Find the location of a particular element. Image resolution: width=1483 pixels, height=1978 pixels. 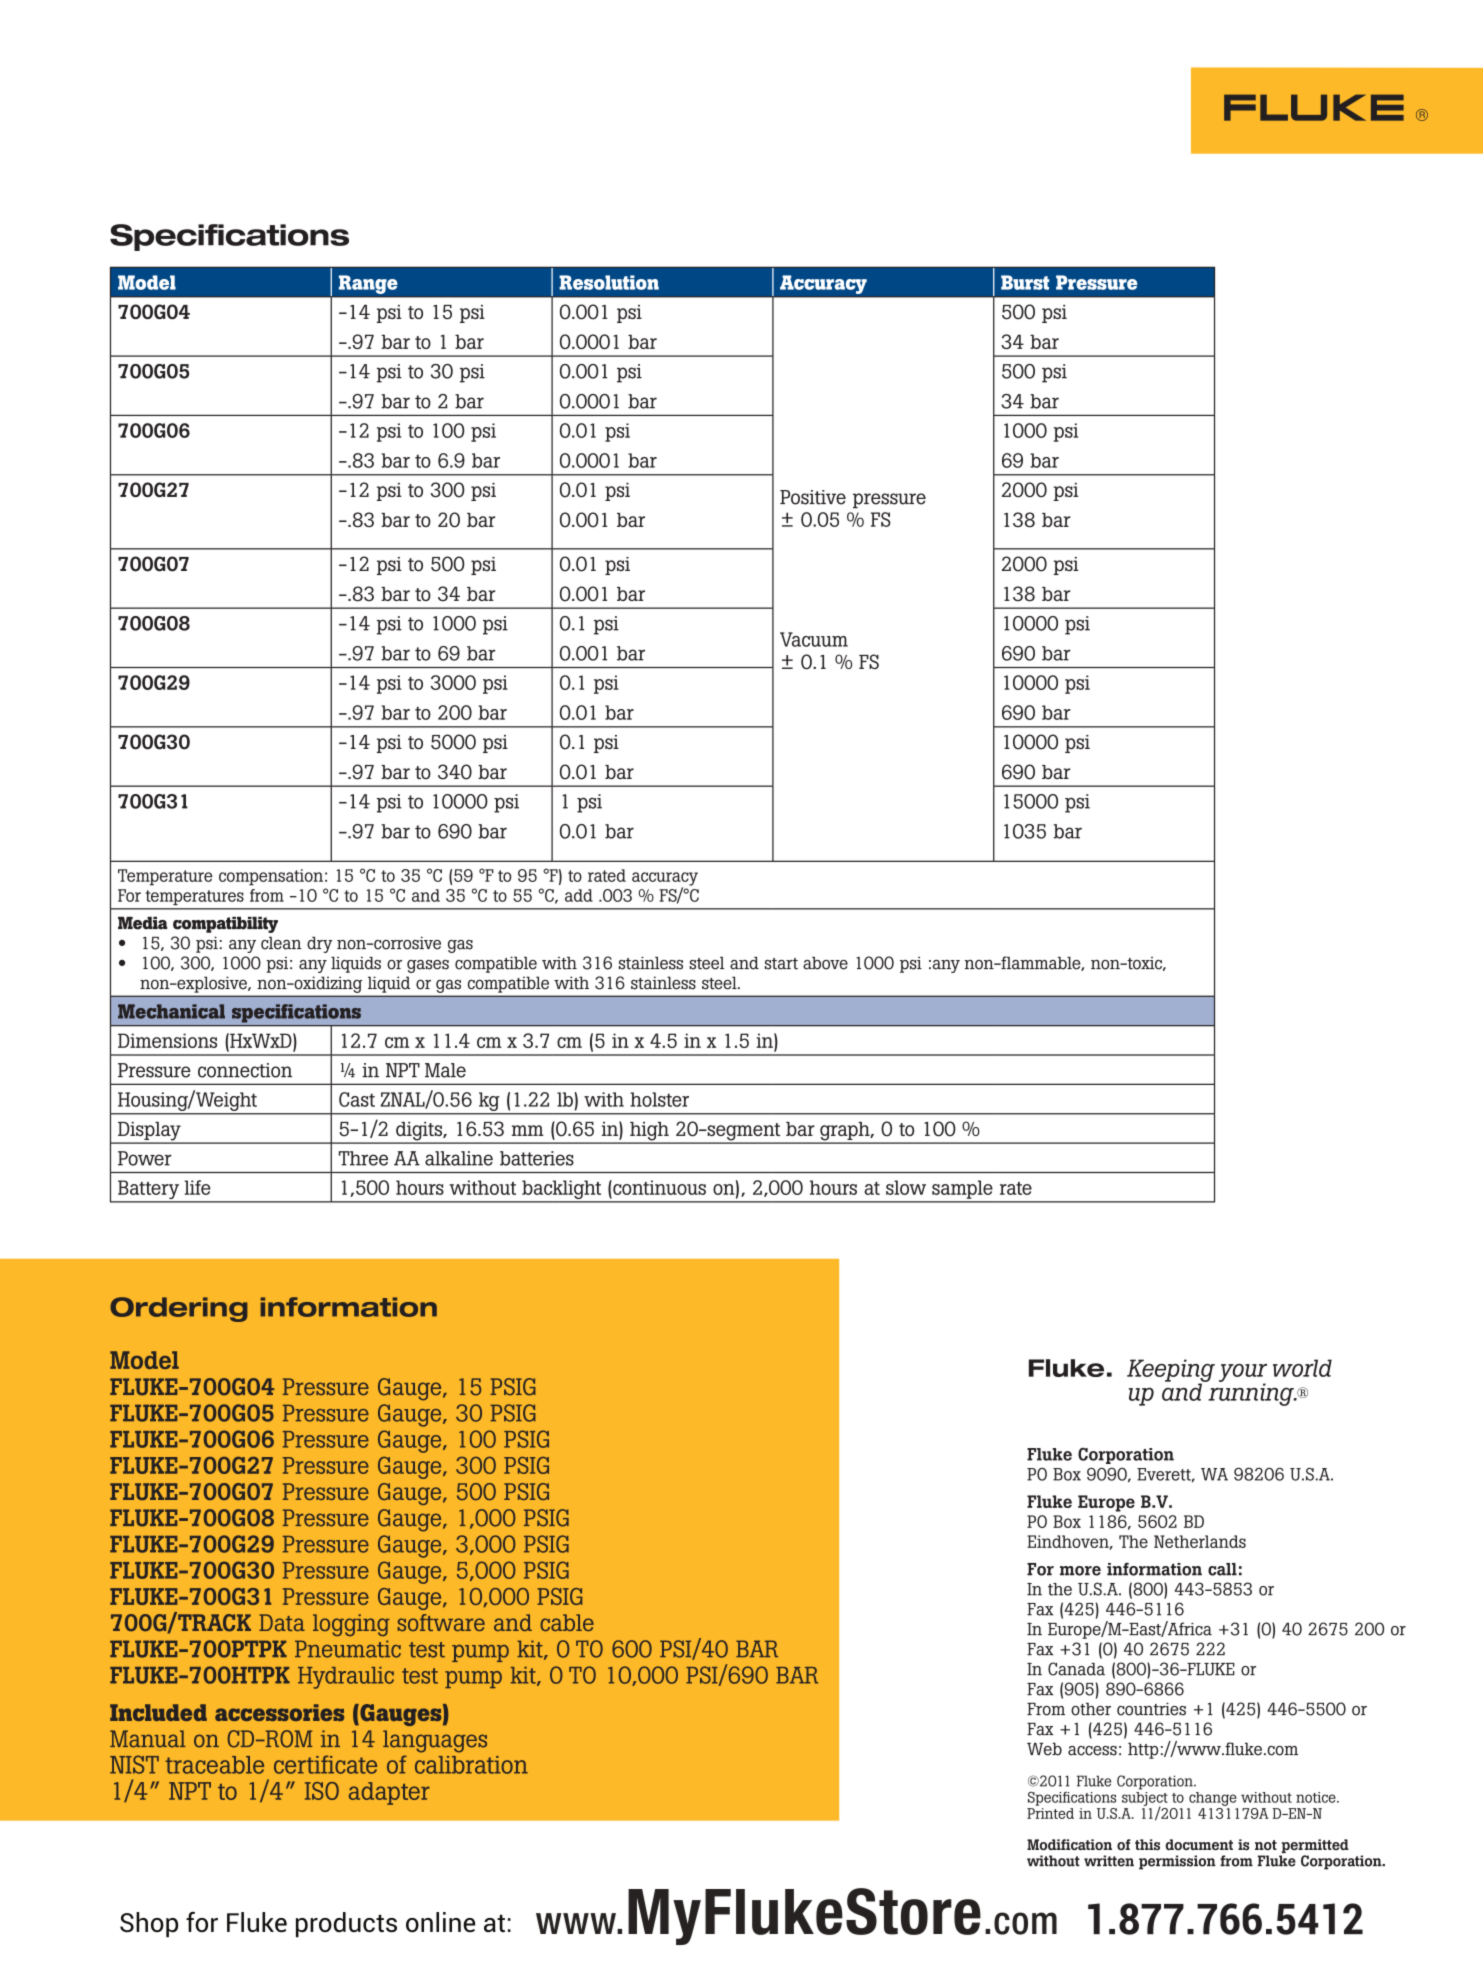

slow is located at coordinates (906, 1187).
